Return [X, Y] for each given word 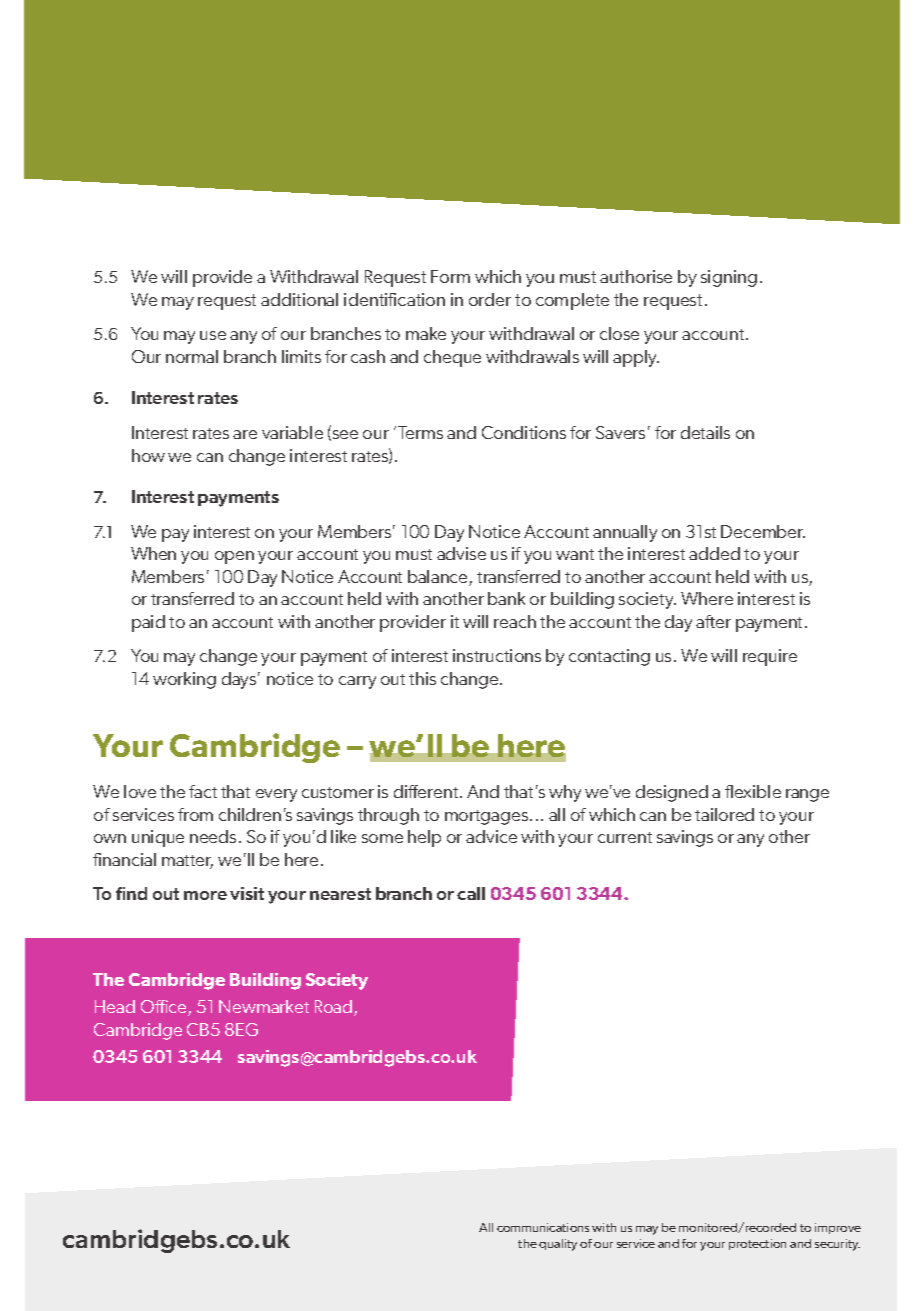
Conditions [524, 432]
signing [729, 278]
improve [838, 1228]
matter [187, 862]
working [184, 680]
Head [115, 1006]
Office [165, 1008]
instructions [497, 655]
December [763, 531]
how [148, 455]
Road [335, 1008]
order [490, 299]
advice [491, 836]
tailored [724, 814]
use [213, 335]
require [770, 657]
